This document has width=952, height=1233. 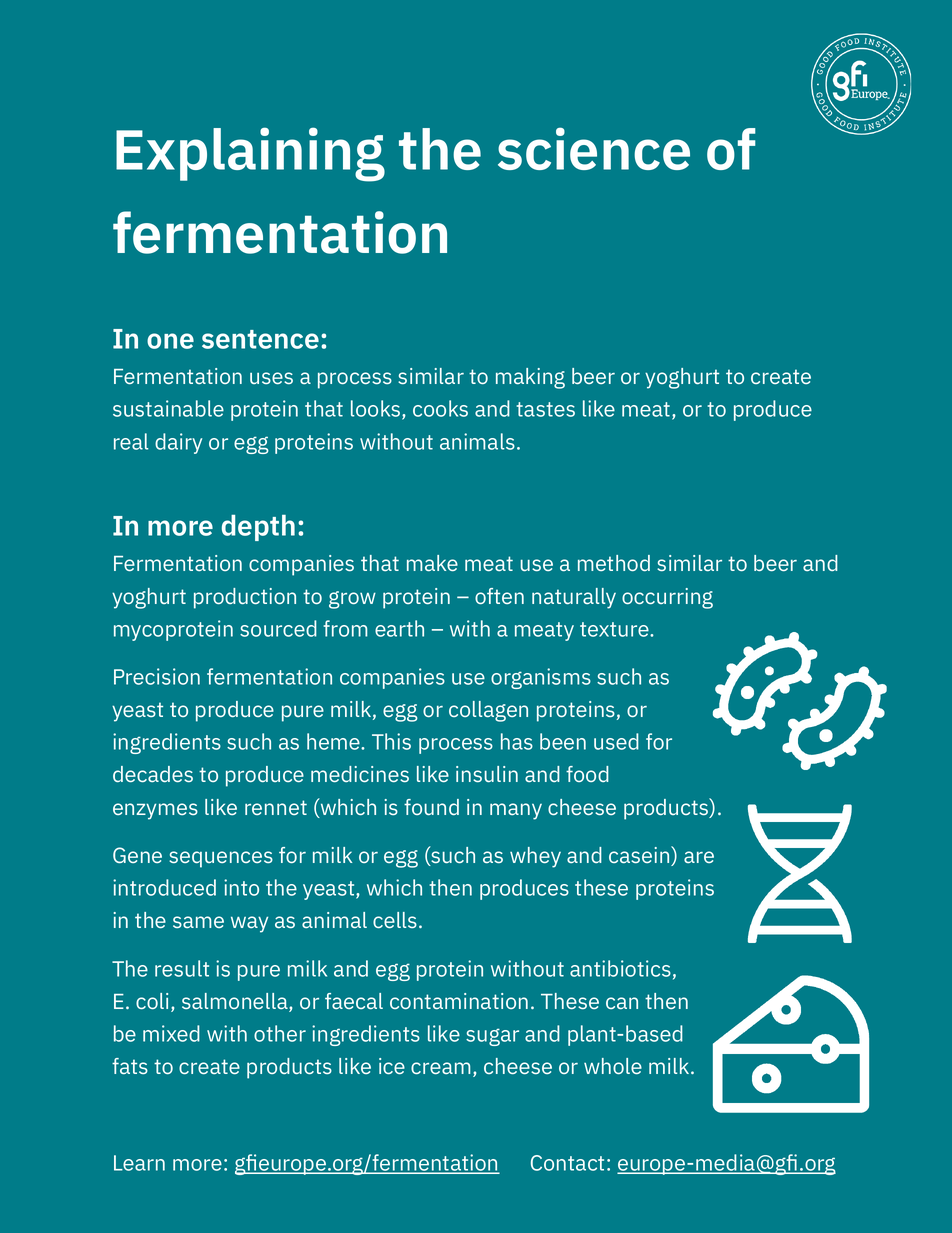 What do you see at coordinates (250, 154) in the document?
I see `Explaining` at bounding box center [250, 154].
